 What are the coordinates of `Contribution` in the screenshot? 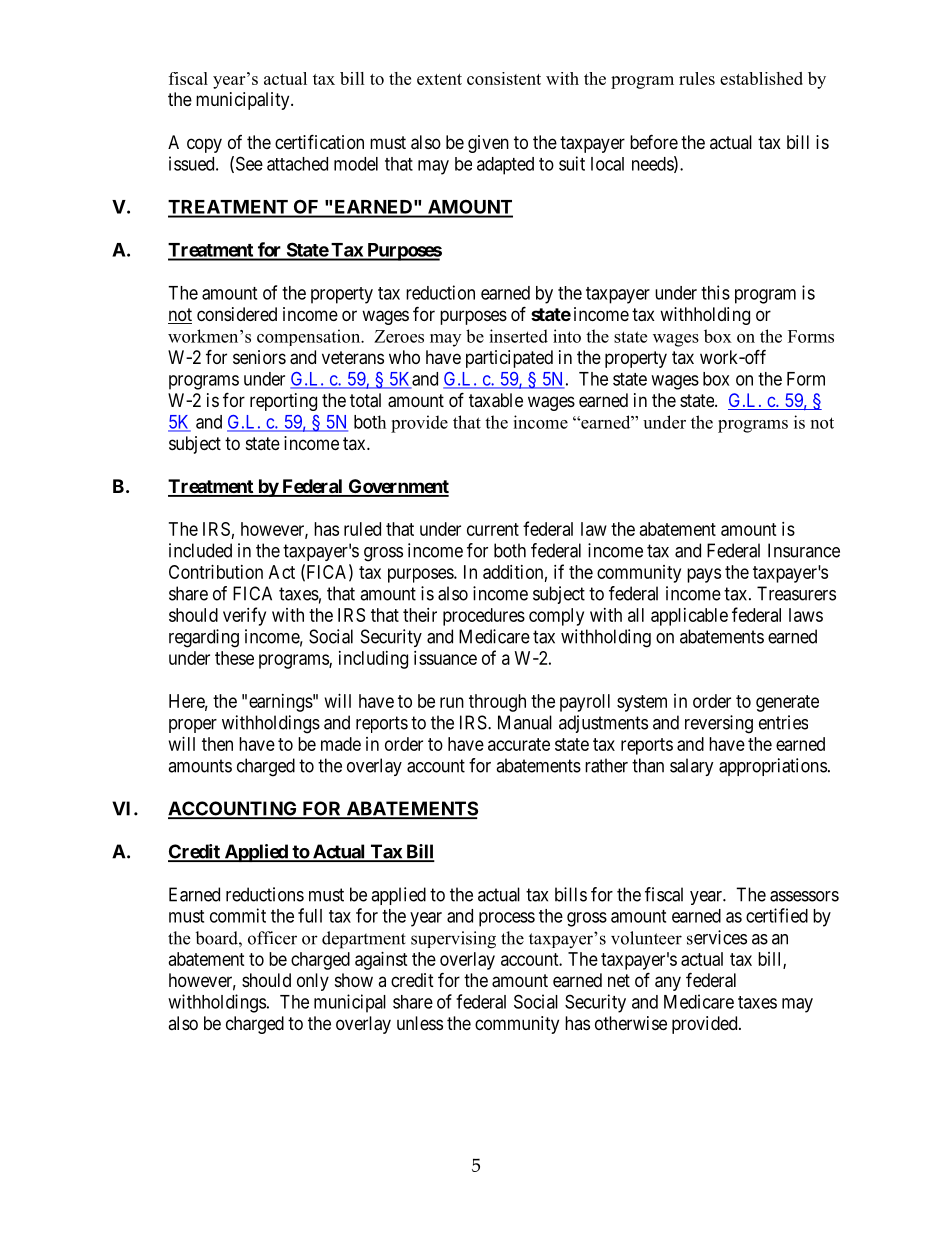 It's located at (216, 572).
